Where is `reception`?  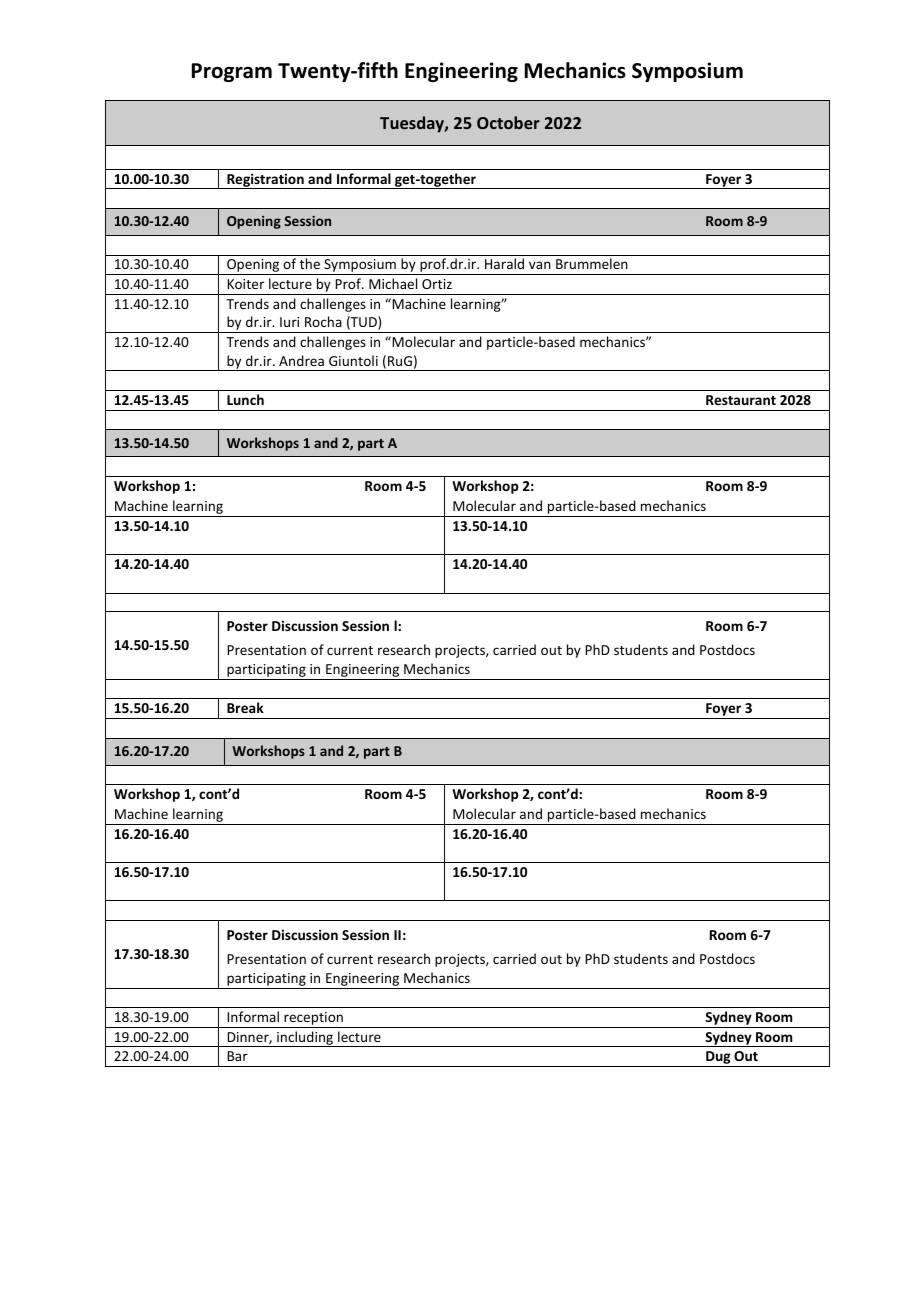 reception is located at coordinates (313, 1020).
